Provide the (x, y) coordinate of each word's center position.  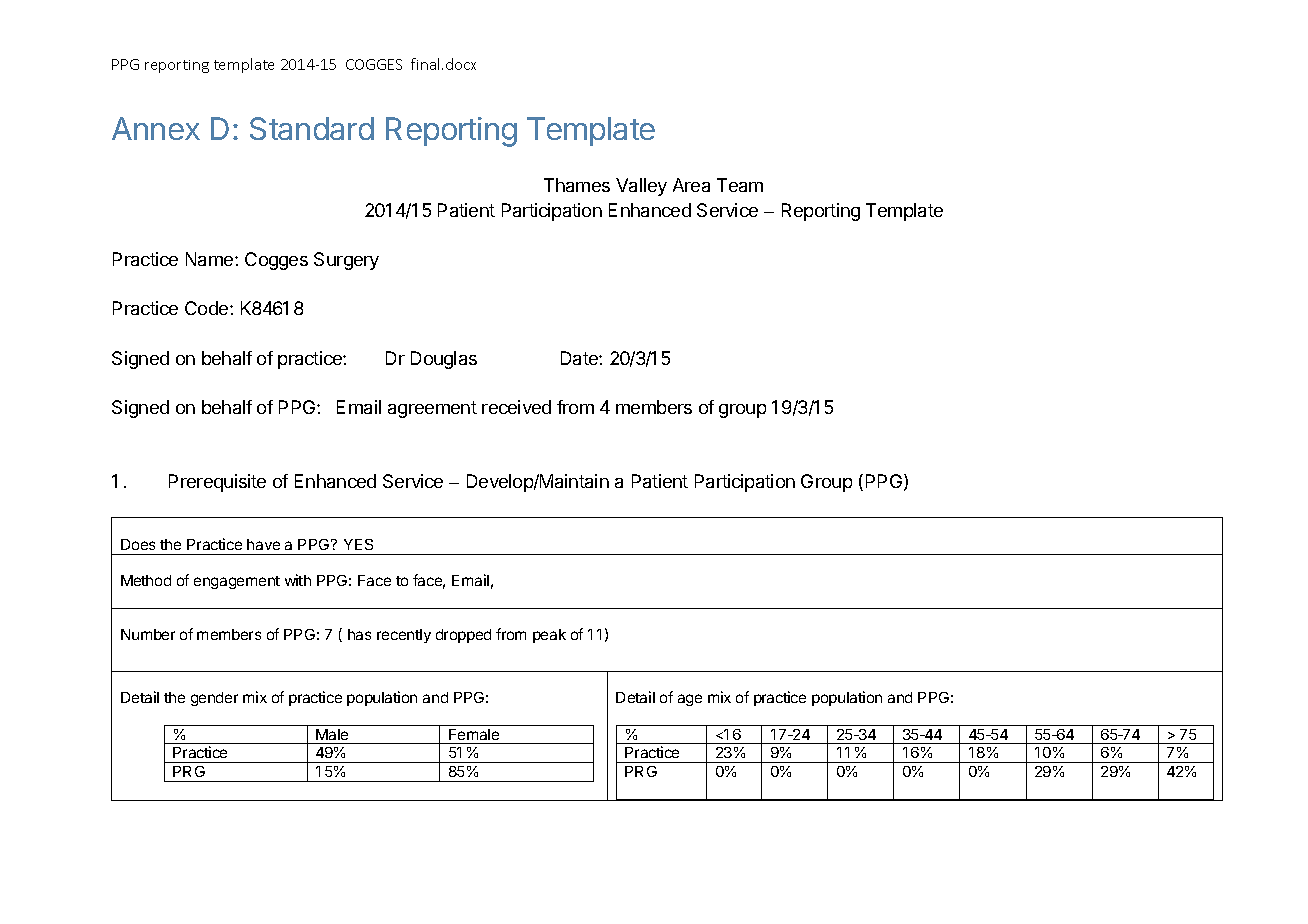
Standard (312, 128)
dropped (463, 636)
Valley (641, 187)
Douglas (444, 360)
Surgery (346, 261)
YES (358, 544)
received (516, 407)
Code (208, 308)
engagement (237, 582)
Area (691, 185)
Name (211, 259)
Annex (156, 128)
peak (549, 636)
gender (214, 699)
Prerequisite (217, 483)
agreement (432, 409)
